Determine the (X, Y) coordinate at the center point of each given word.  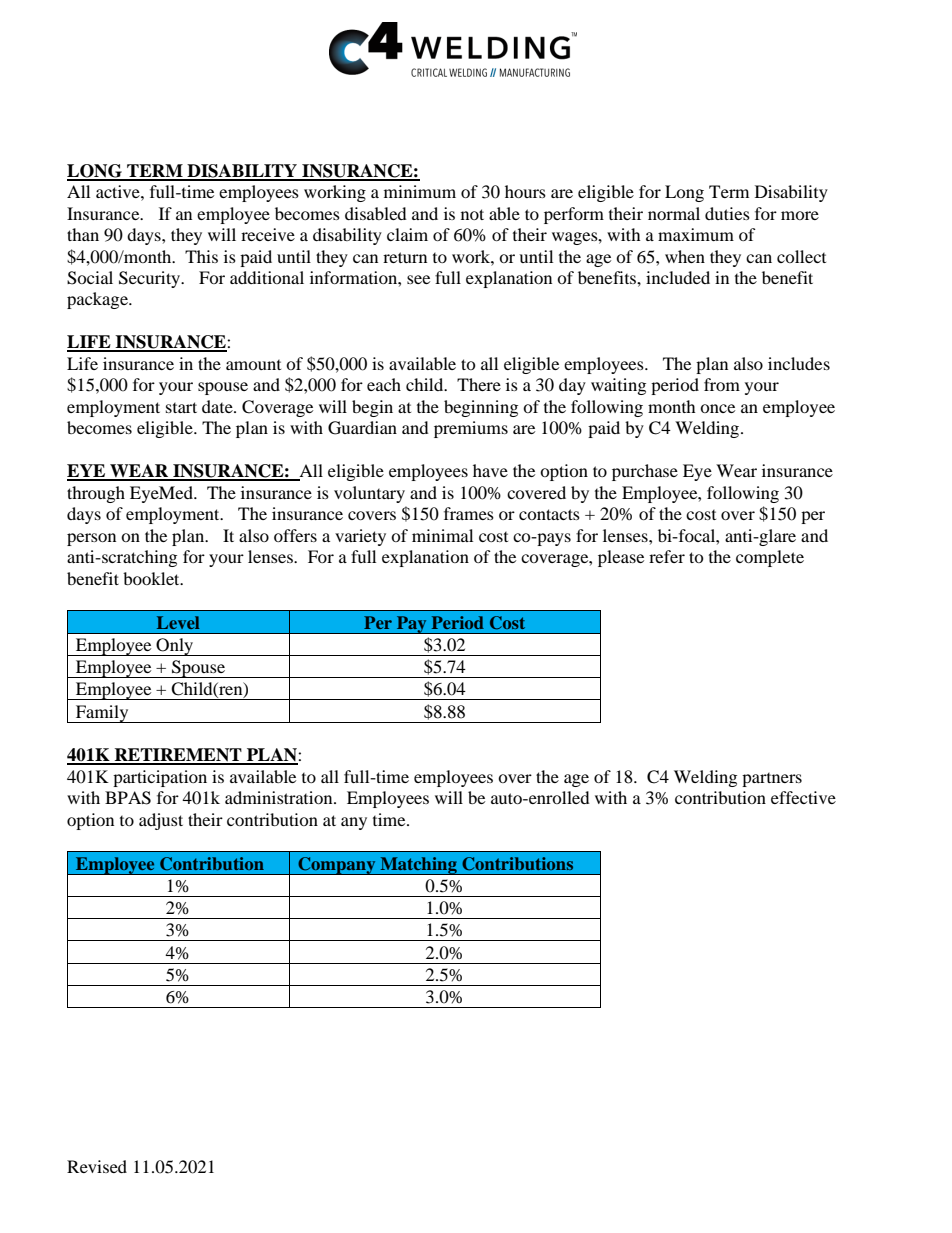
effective (803, 797)
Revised (97, 1166)
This (201, 256)
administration (280, 797)
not (472, 214)
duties (727, 213)
